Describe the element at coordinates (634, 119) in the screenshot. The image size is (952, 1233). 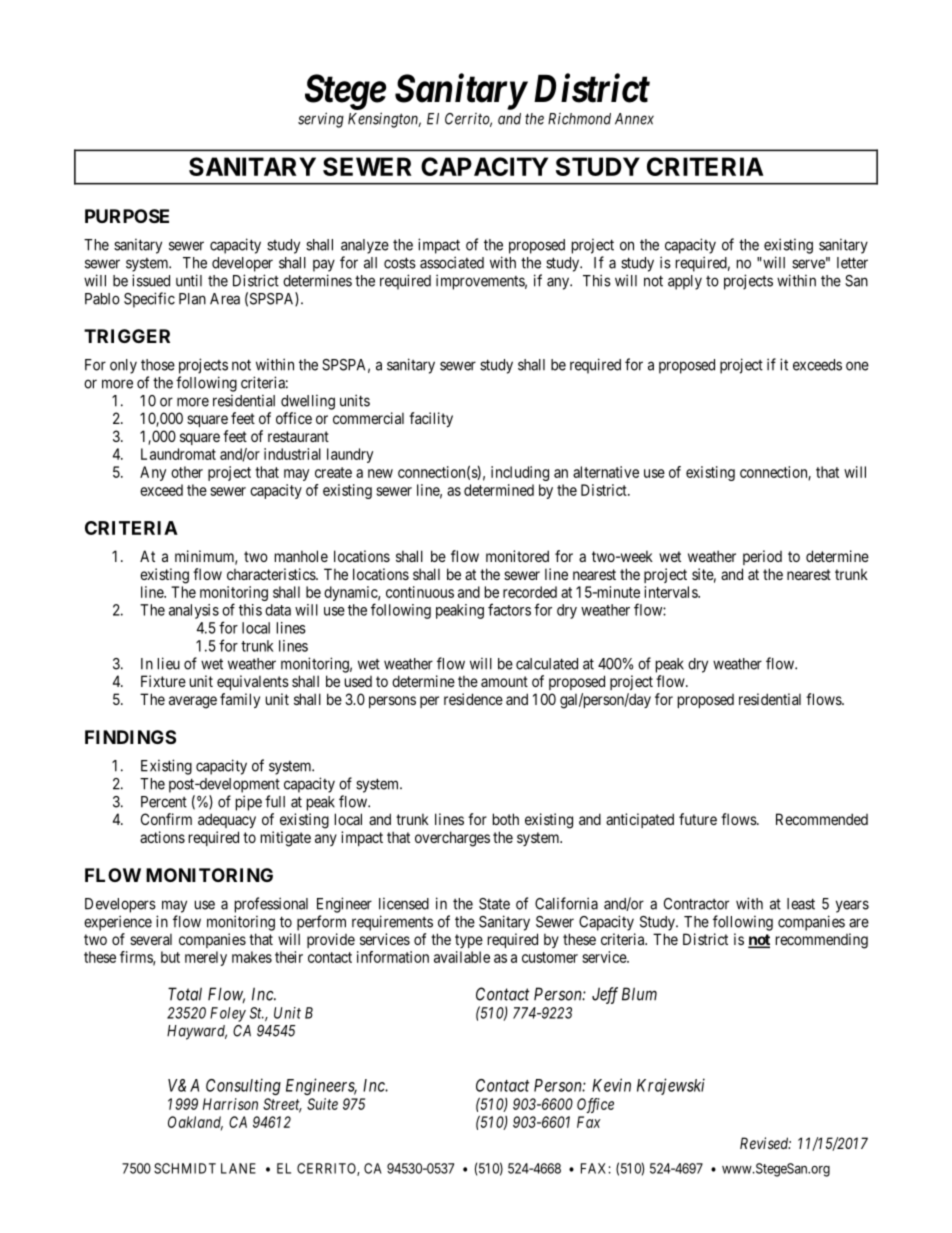
I see `Annex` at that location.
